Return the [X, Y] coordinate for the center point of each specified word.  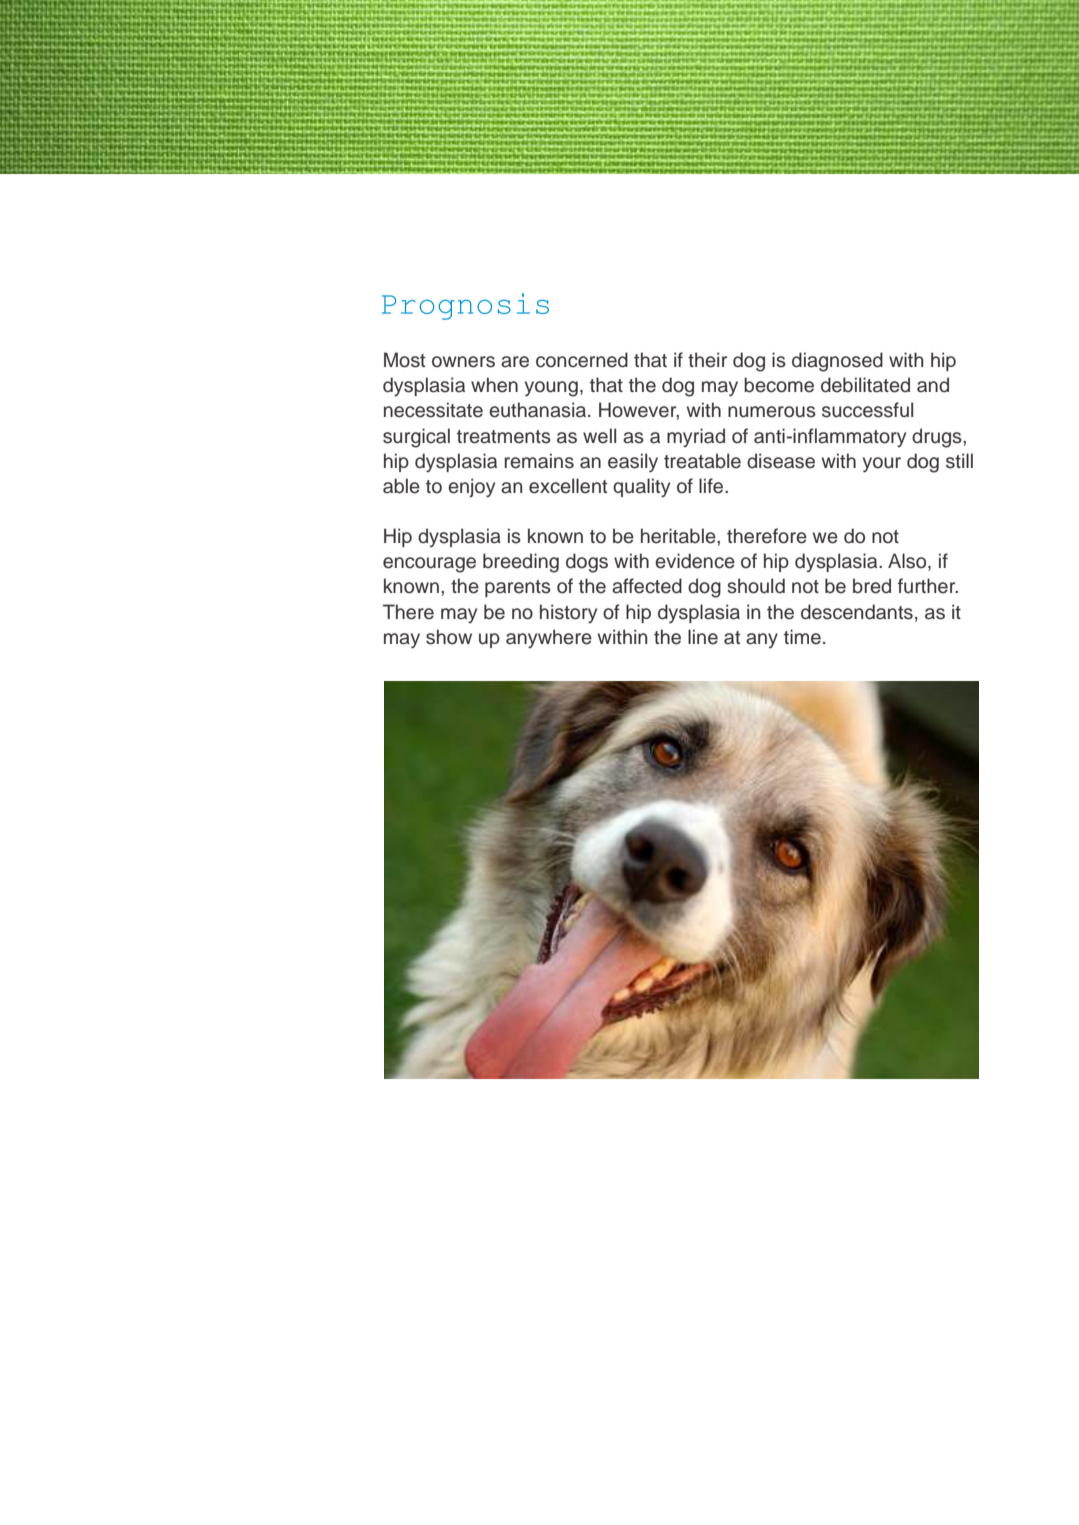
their [707, 360]
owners [463, 362]
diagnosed [837, 362]
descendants [857, 612]
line [703, 637]
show [449, 637]
